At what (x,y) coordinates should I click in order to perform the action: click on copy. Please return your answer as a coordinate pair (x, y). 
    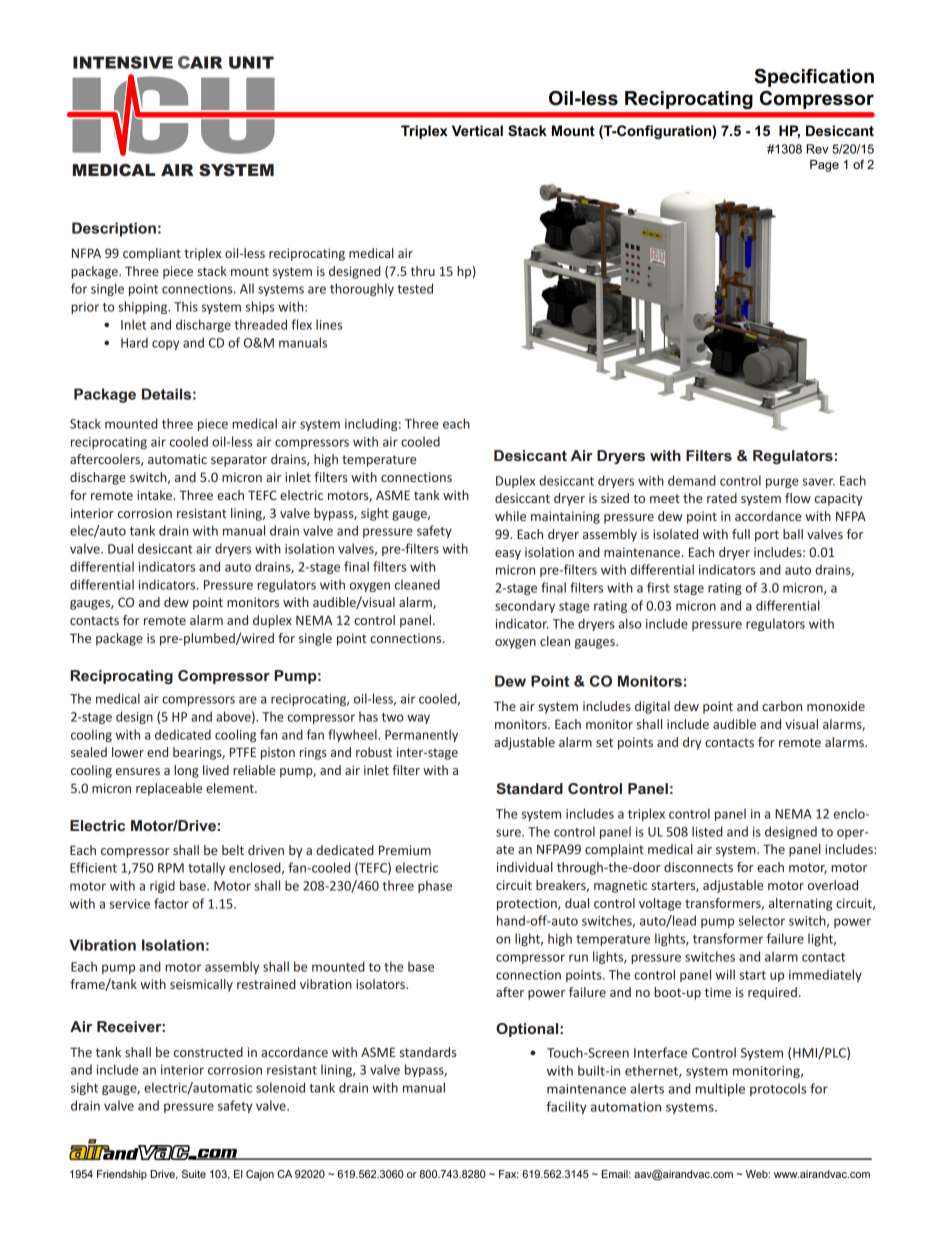
    Looking at the image, I should click on (165, 345).
